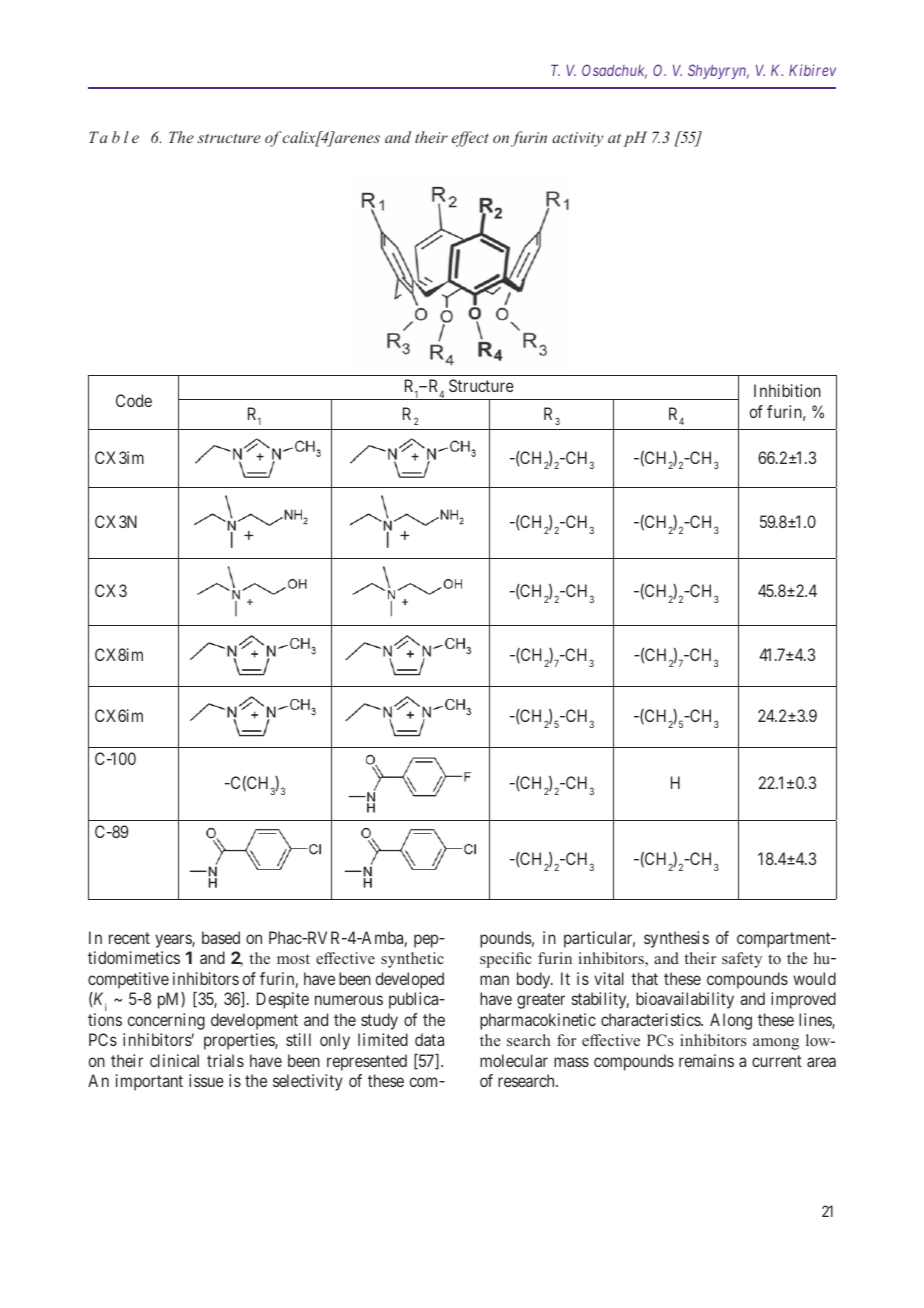  Describe the element at coordinates (787, 390) in the document. I see `Inhibition` at that location.
